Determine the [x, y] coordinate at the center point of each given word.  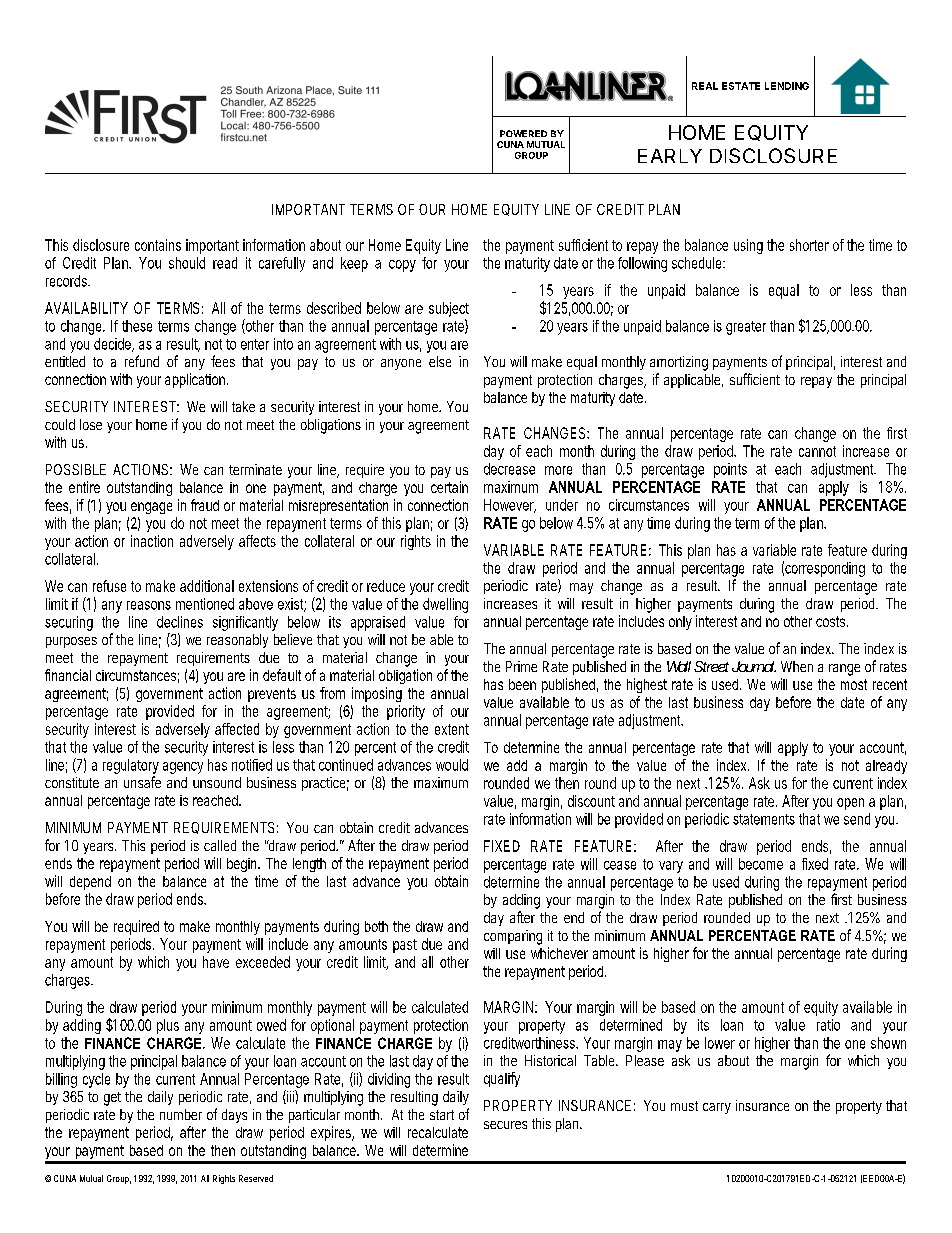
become [761, 864]
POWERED [523, 133]
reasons [149, 605]
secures [505, 1125]
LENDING [787, 86]
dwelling [445, 605]
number [181, 1114]
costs [832, 621]
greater [746, 328]
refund [142, 361]
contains [158, 245]
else [440, 361]
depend [90, 883]
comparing [513, 937]
